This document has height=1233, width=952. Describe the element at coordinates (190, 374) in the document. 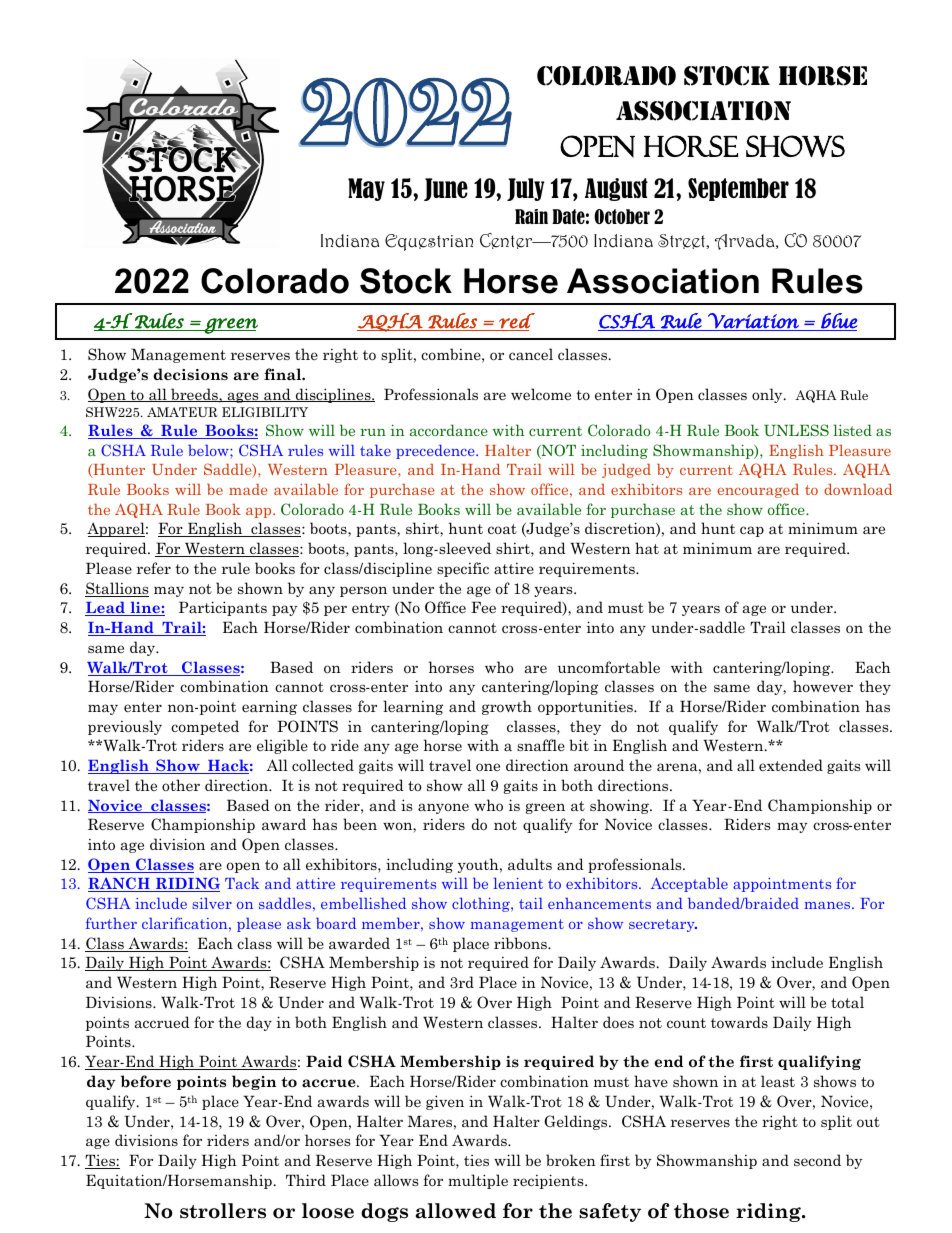

I see `decisions` at that location.
